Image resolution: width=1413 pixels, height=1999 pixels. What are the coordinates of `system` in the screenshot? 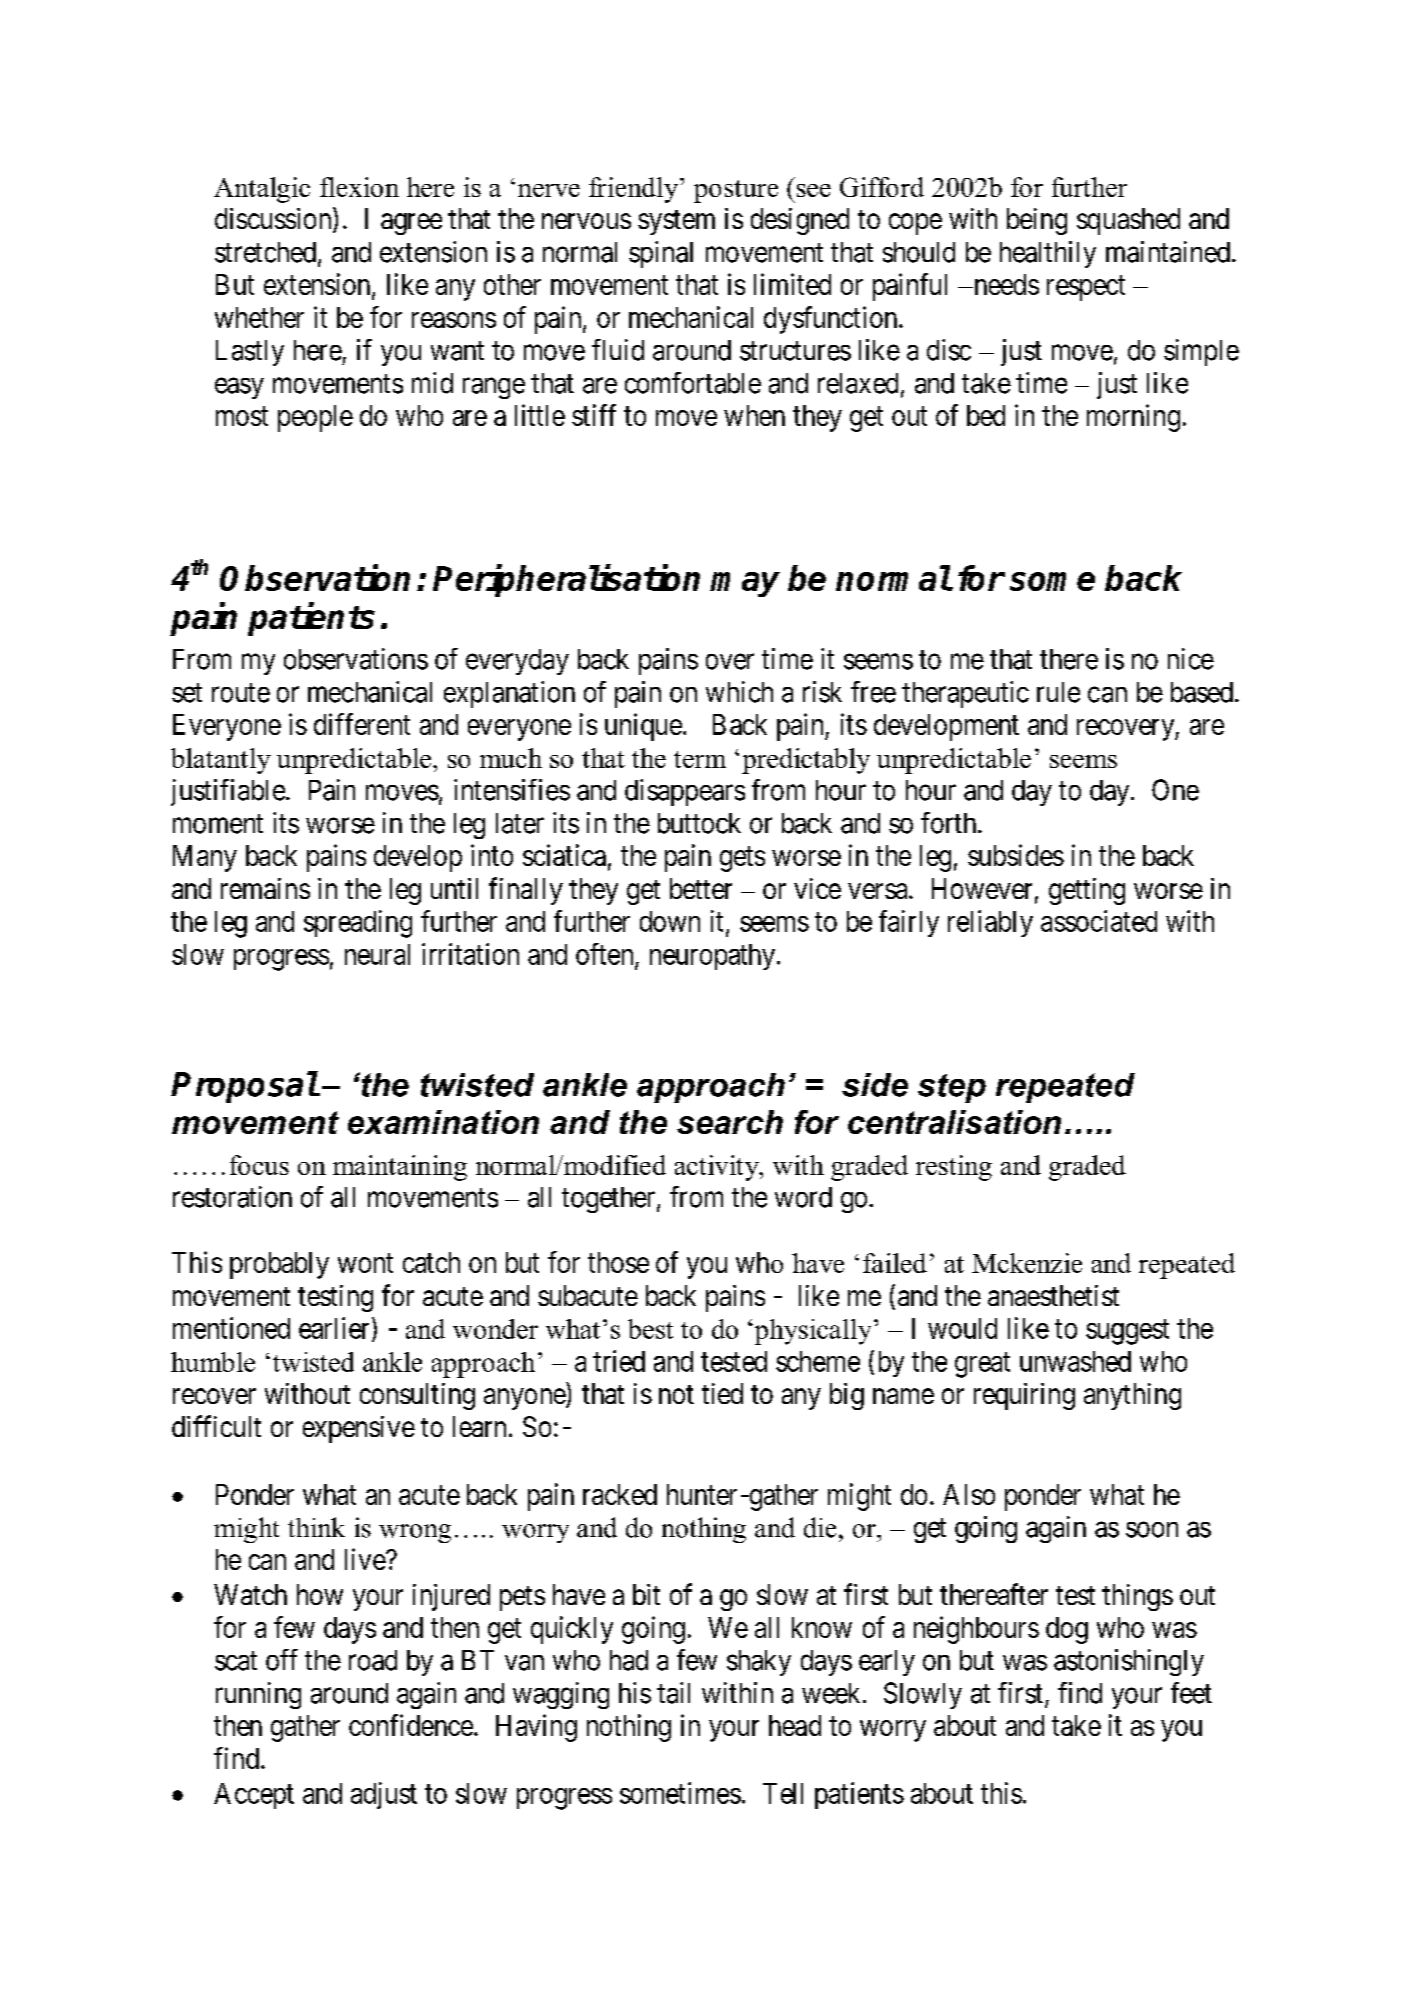 It's located at (676, 222).
